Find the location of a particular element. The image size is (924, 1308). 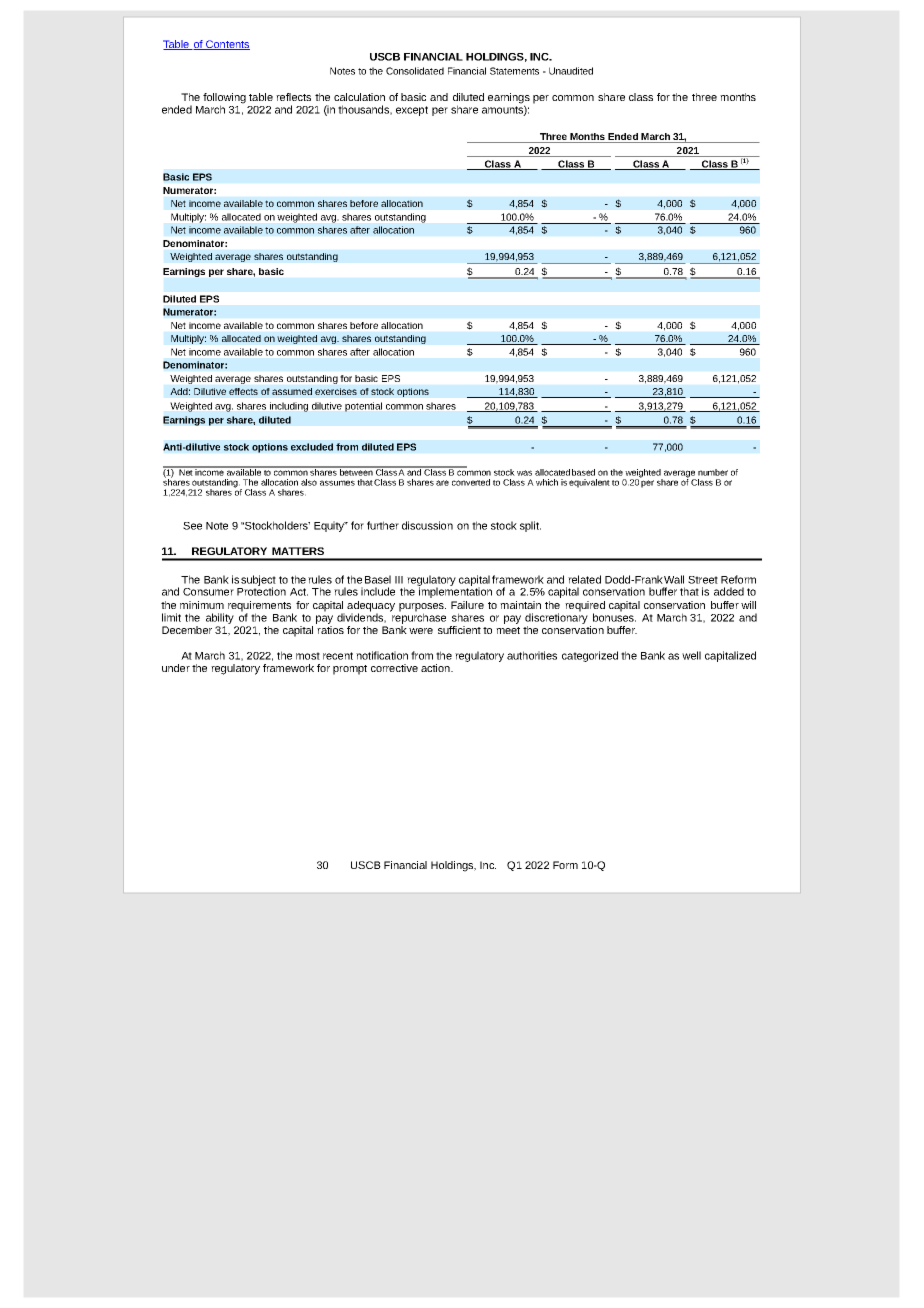

ability is located at coordinates (220, 618).
